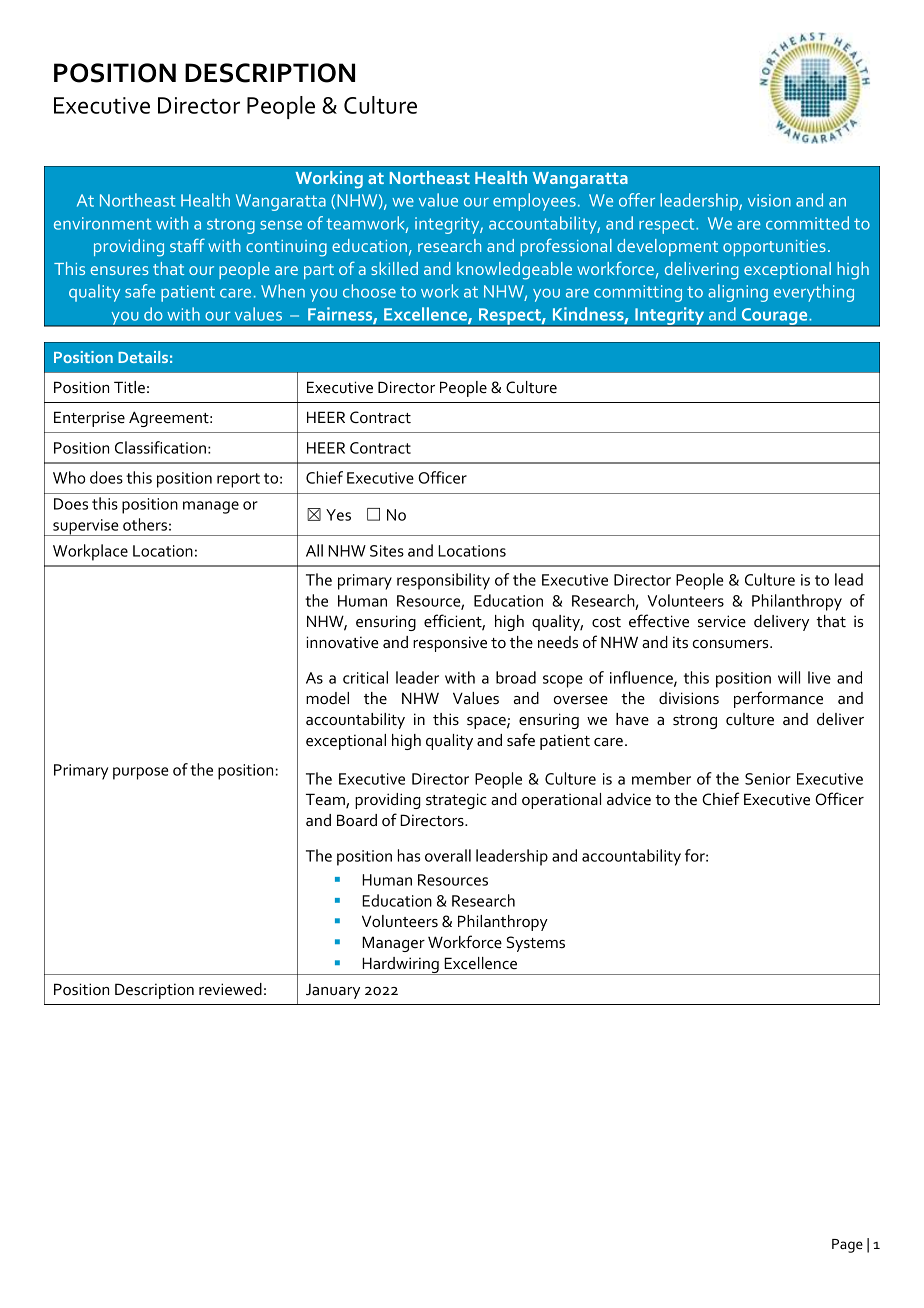 The width and height of the screenshot is (924, 1308). I want to click on staff, so click(187, 245).
